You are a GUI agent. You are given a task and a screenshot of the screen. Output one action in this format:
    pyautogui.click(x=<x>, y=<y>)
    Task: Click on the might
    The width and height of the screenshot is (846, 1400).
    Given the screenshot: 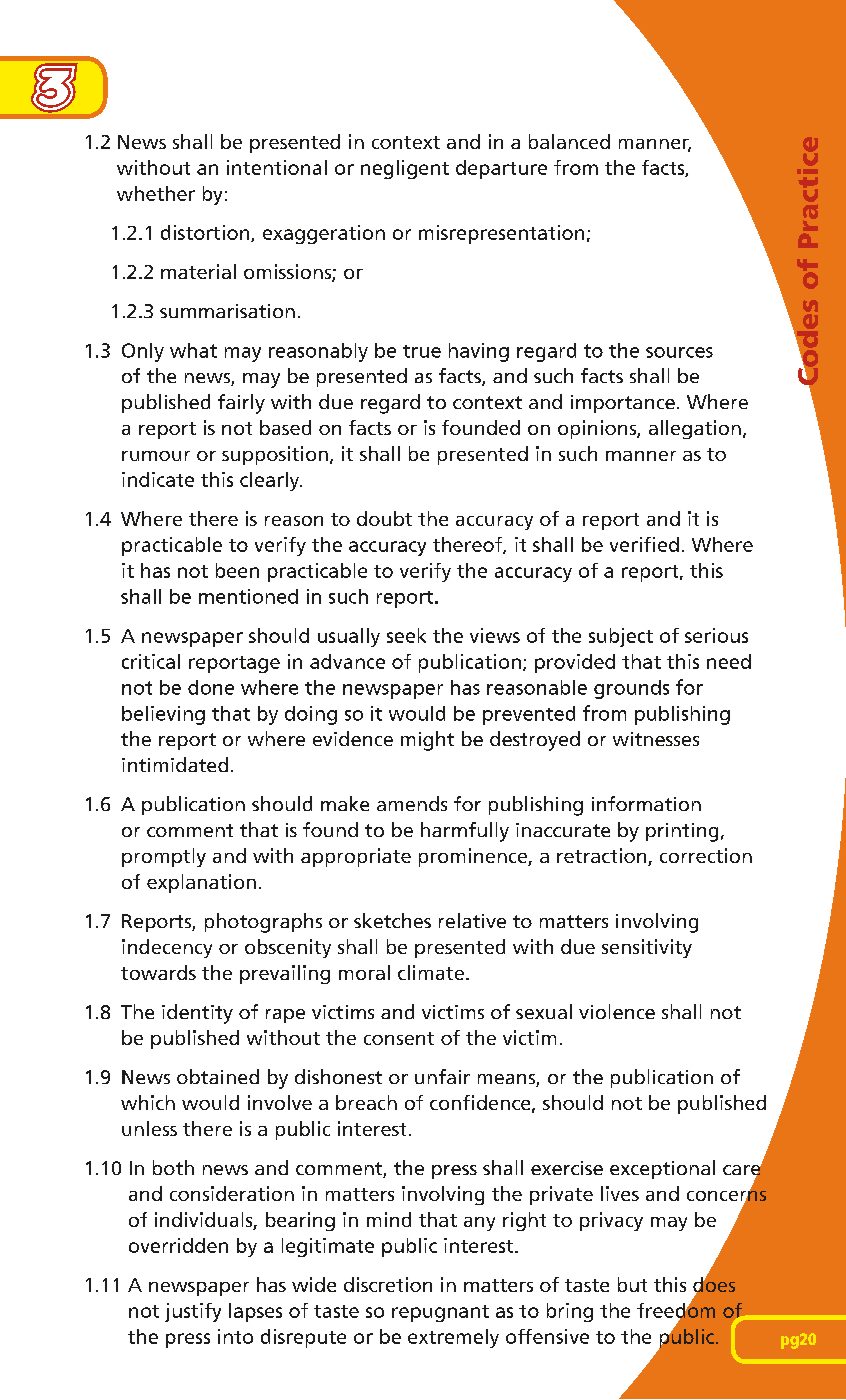 What is the action you would take?
    pyautogui.click(x=427, y=741)
